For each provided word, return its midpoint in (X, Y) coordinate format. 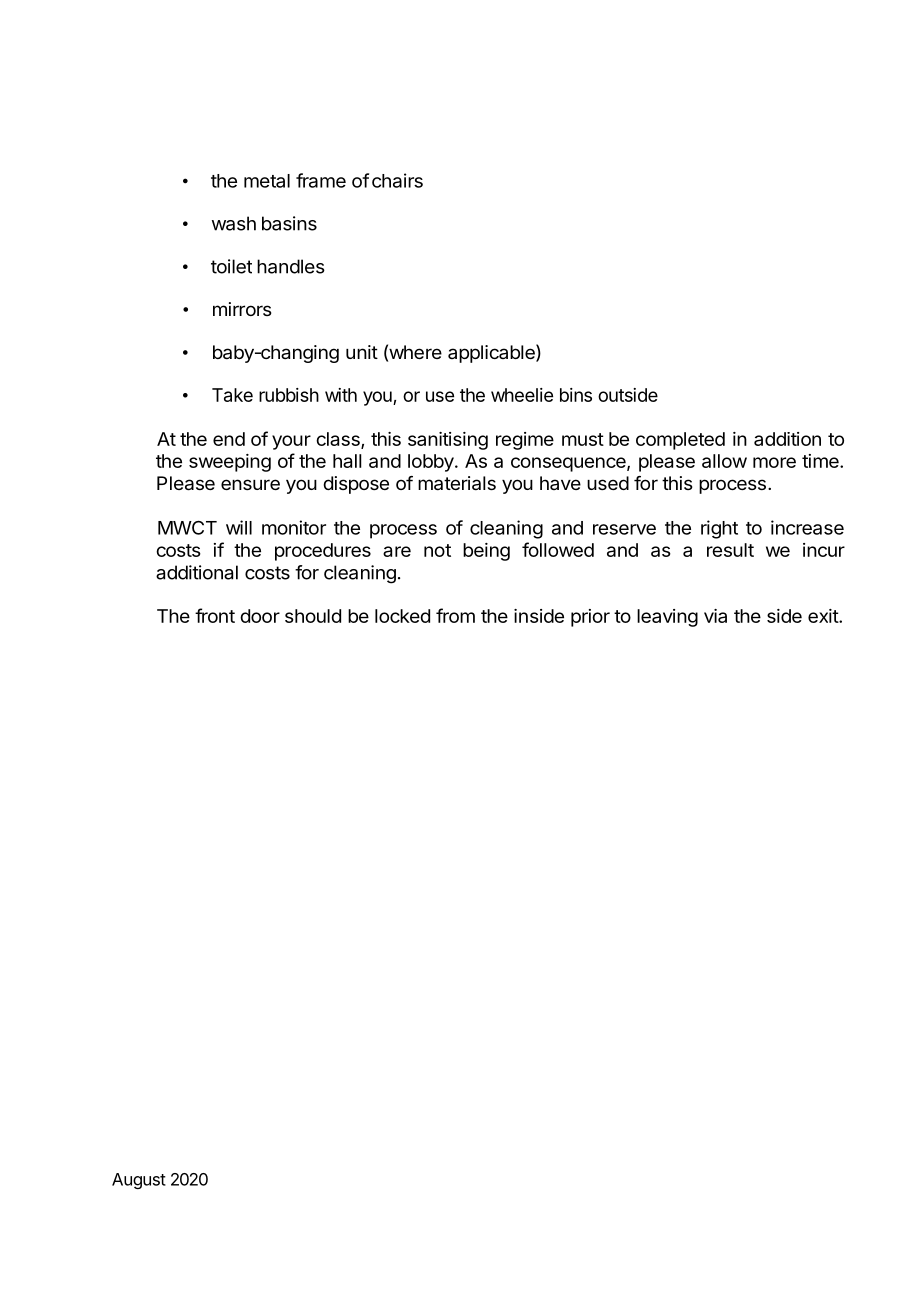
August (139, 1181)
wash (234, 223)
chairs (397, 180)
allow (724, 461)
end (229, 439)
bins (576, 395)
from (455, 615)
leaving (667, 618)
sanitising (448, 441)
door (260, 616)
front (215, 615)
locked (402, 616)
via (715, 616)
